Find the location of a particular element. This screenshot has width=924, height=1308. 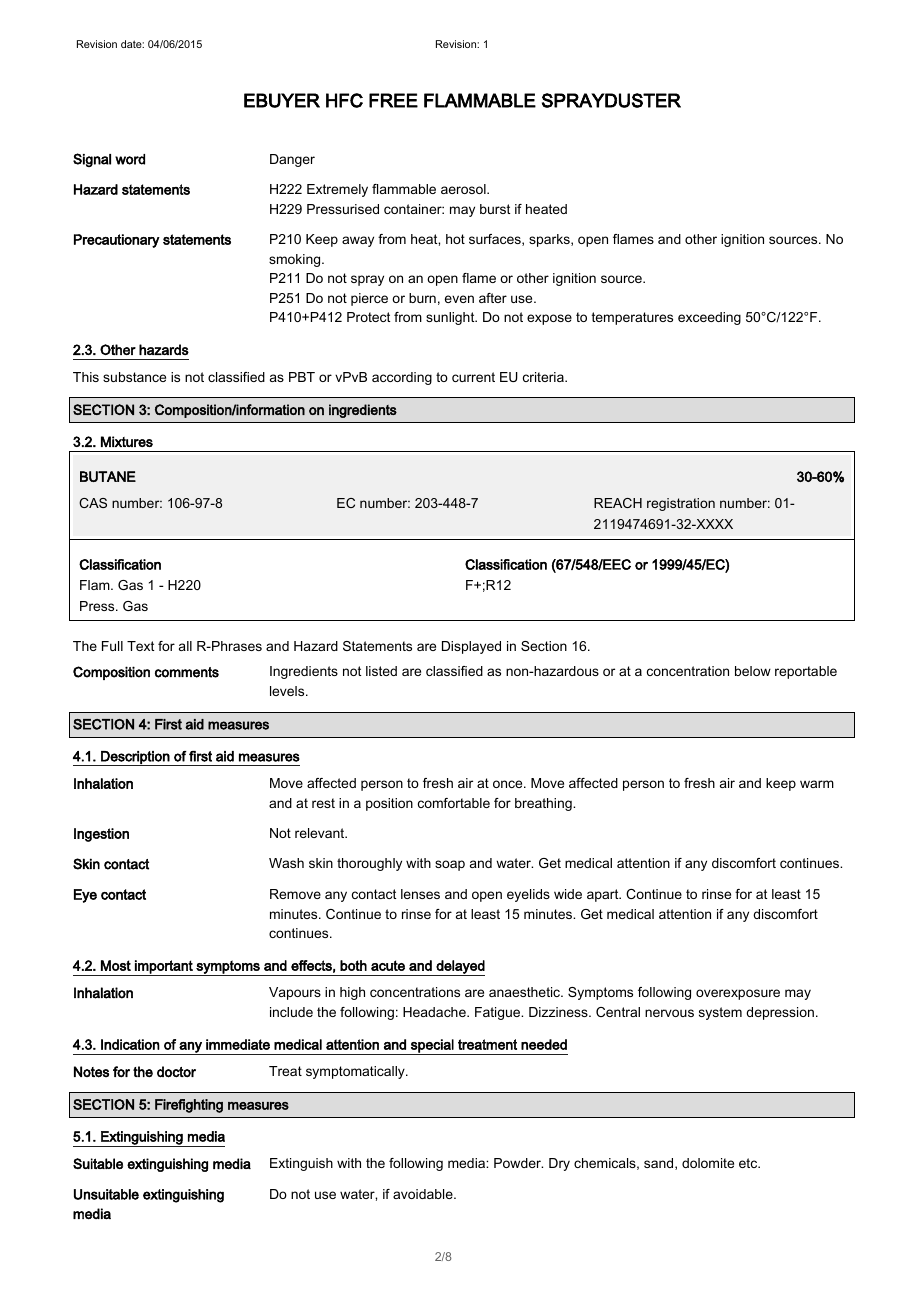

Firefighting is located at coordinates (189, 1106).
